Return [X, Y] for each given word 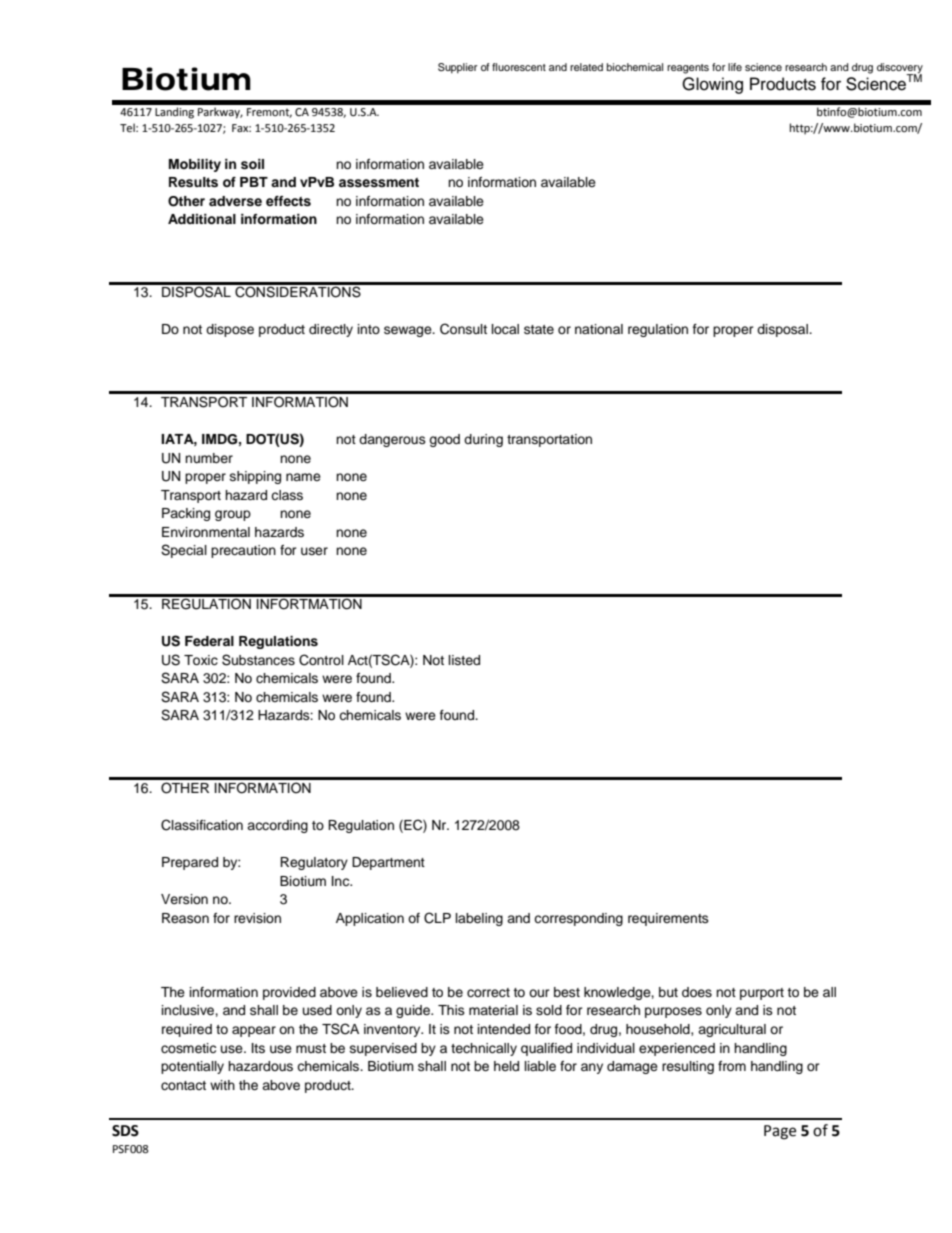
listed [464, 660]
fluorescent [519, 67]
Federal [209, 641]
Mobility [195, 165]
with [222, 1085]
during [483, 440]
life [735, 67]
